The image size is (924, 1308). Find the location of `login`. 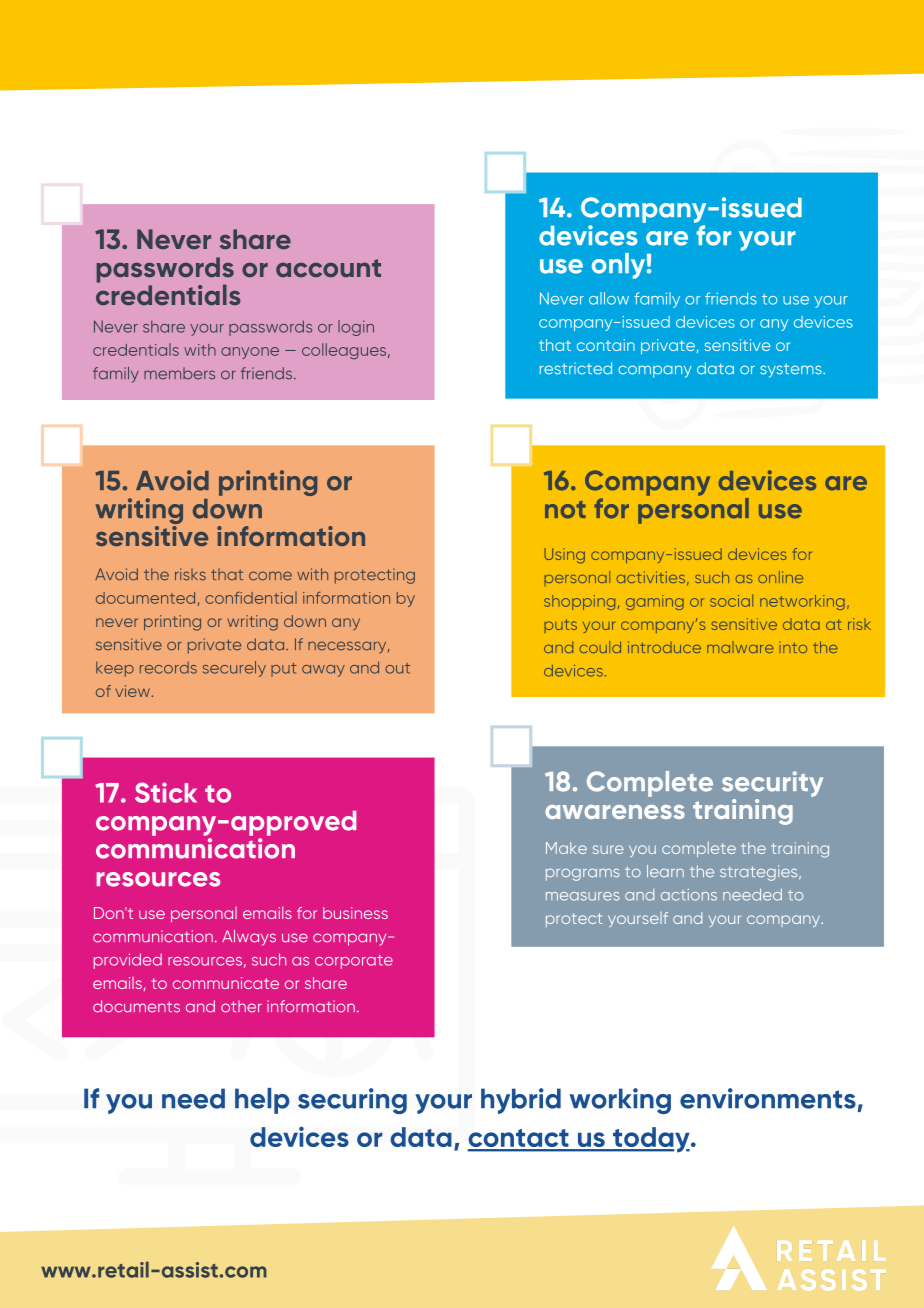

login is located at coordinates (356, 328).
